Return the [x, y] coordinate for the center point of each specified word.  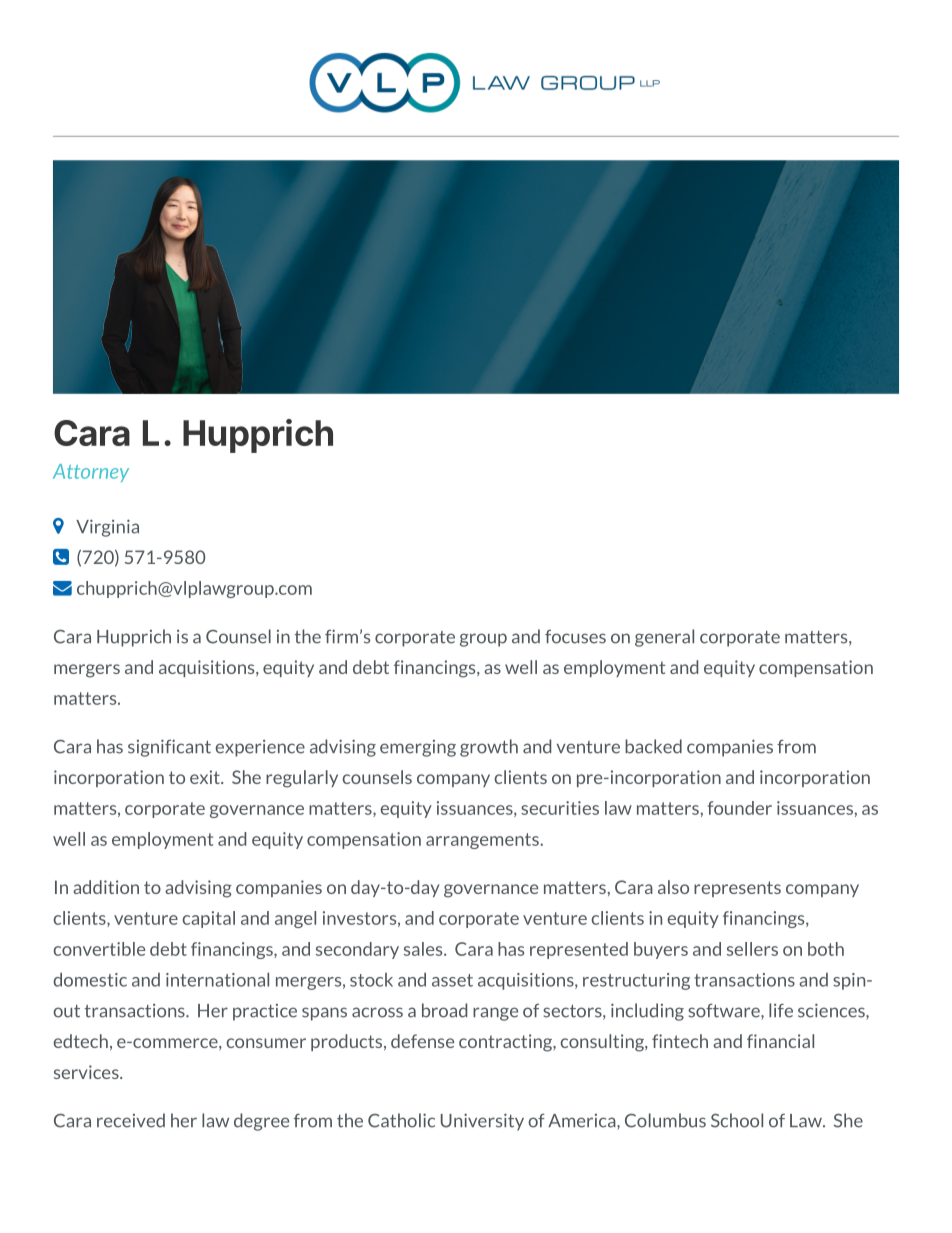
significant [169, 748]
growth [489, 748]
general [664, 638]
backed [653, 746]
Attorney [91, 473]
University [482, 1122]
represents [737, 889]
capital [209, 919]
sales [424, 949]
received [131, 1120]
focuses [575, 637]
